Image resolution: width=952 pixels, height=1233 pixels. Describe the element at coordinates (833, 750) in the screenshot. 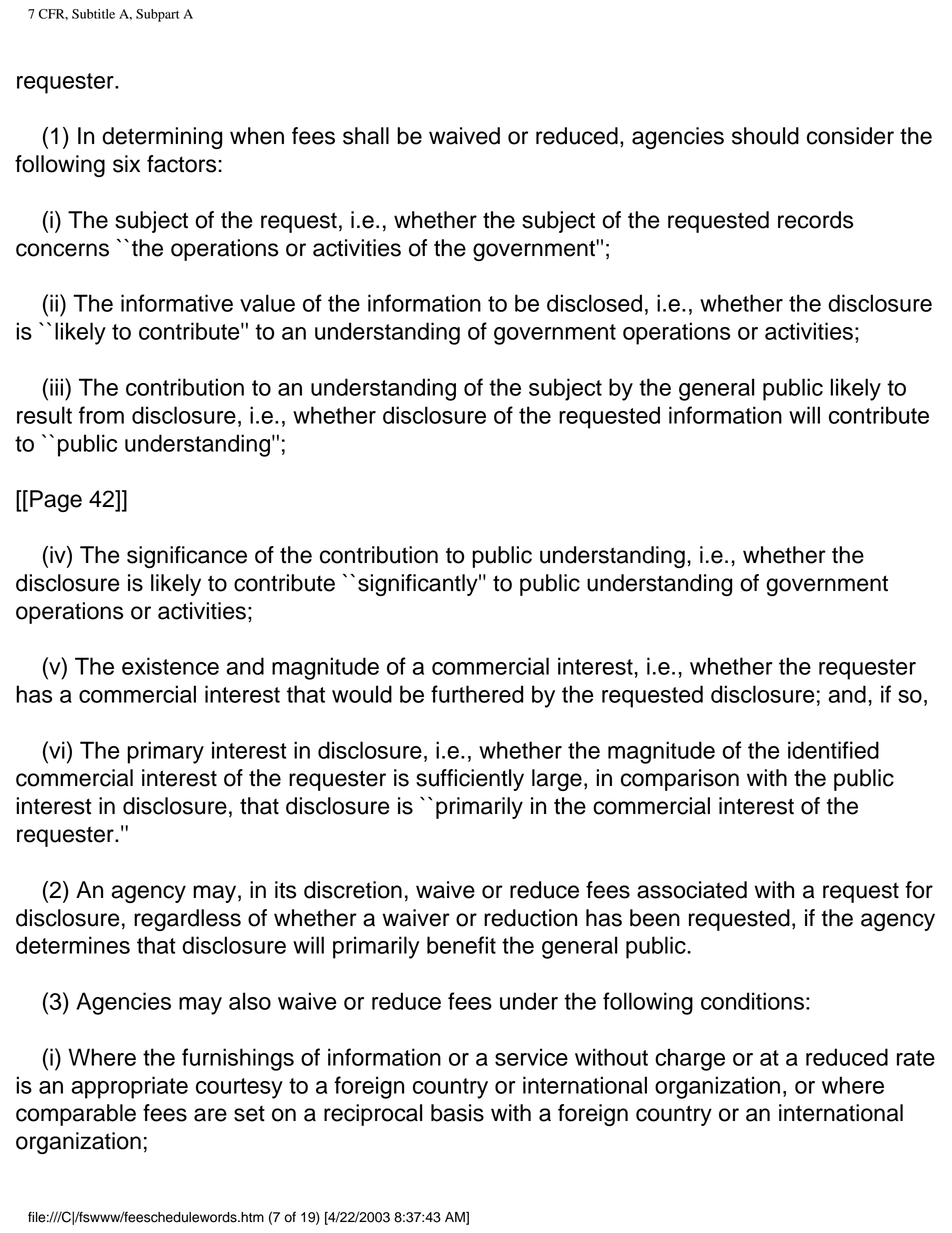

I see `identified` at that location.
